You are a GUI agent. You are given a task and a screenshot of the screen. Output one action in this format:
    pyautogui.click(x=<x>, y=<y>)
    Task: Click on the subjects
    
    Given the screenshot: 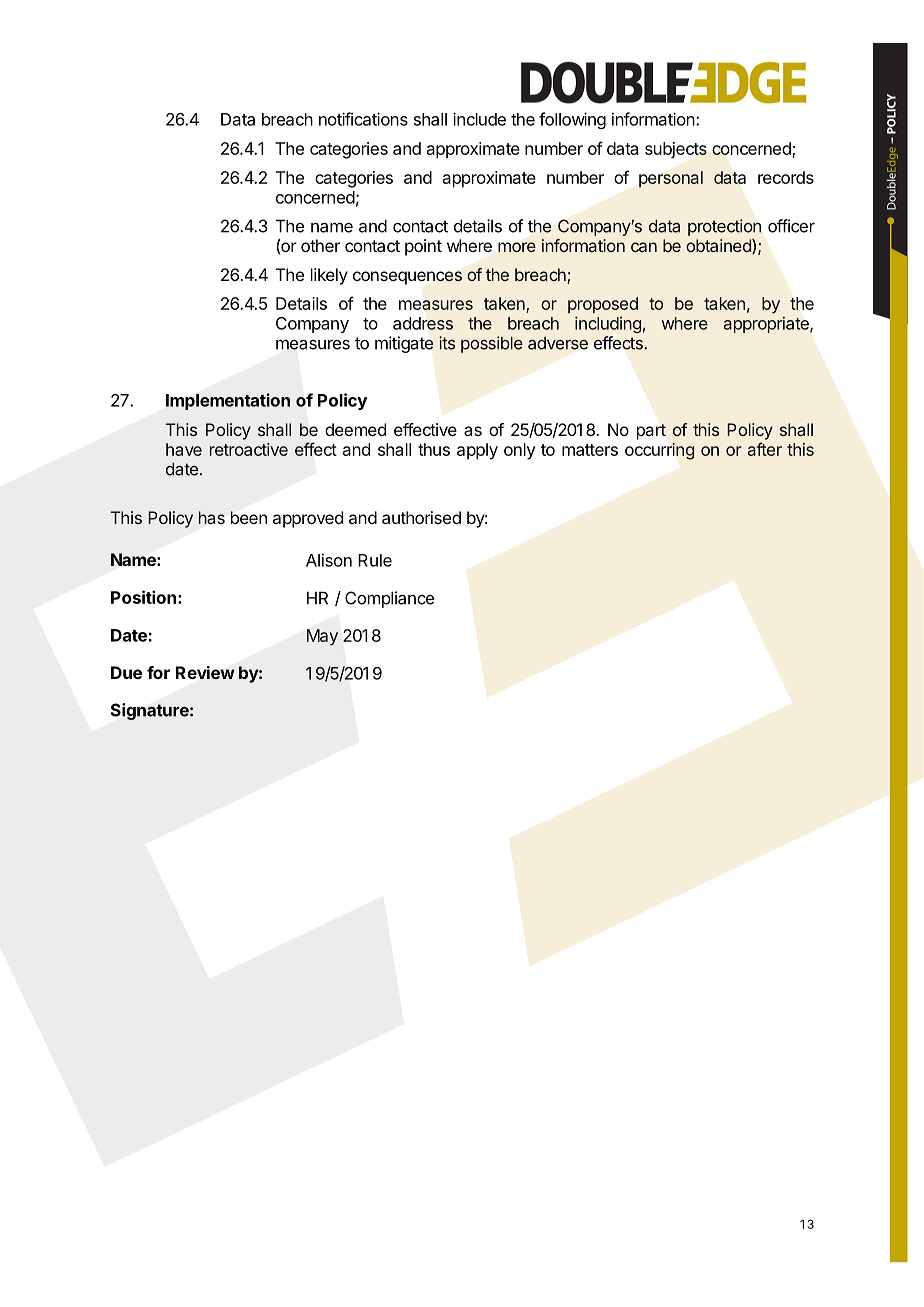 What is the action you would take?
    pyautogui.click(x=676, y=150)
